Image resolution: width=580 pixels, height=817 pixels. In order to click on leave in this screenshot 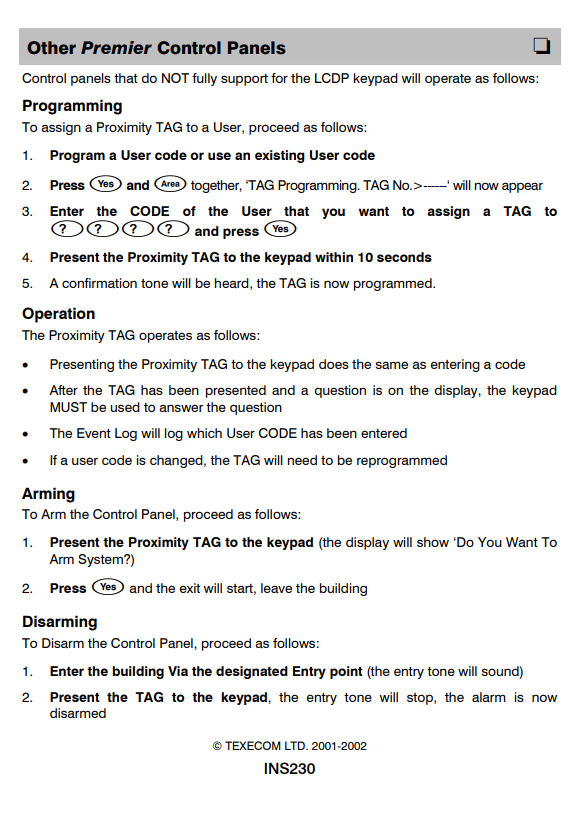, I will do `click(276, 588)`.
